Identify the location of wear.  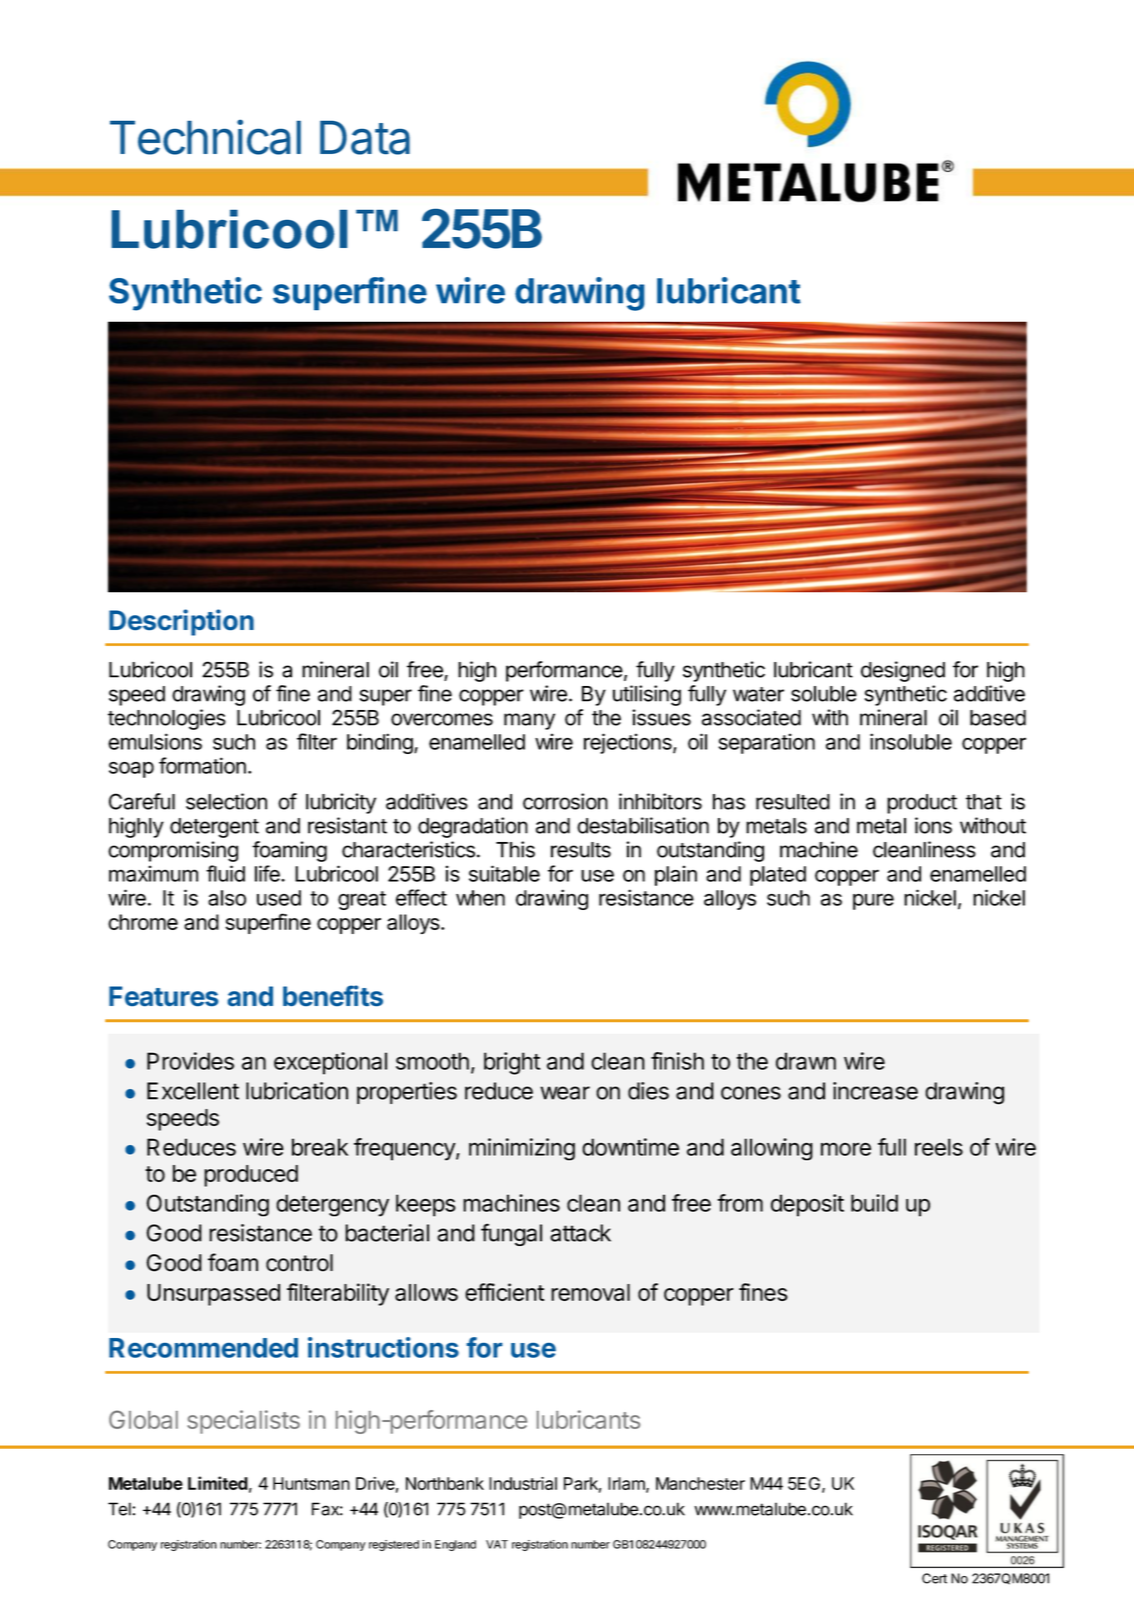
(565, 1093).
